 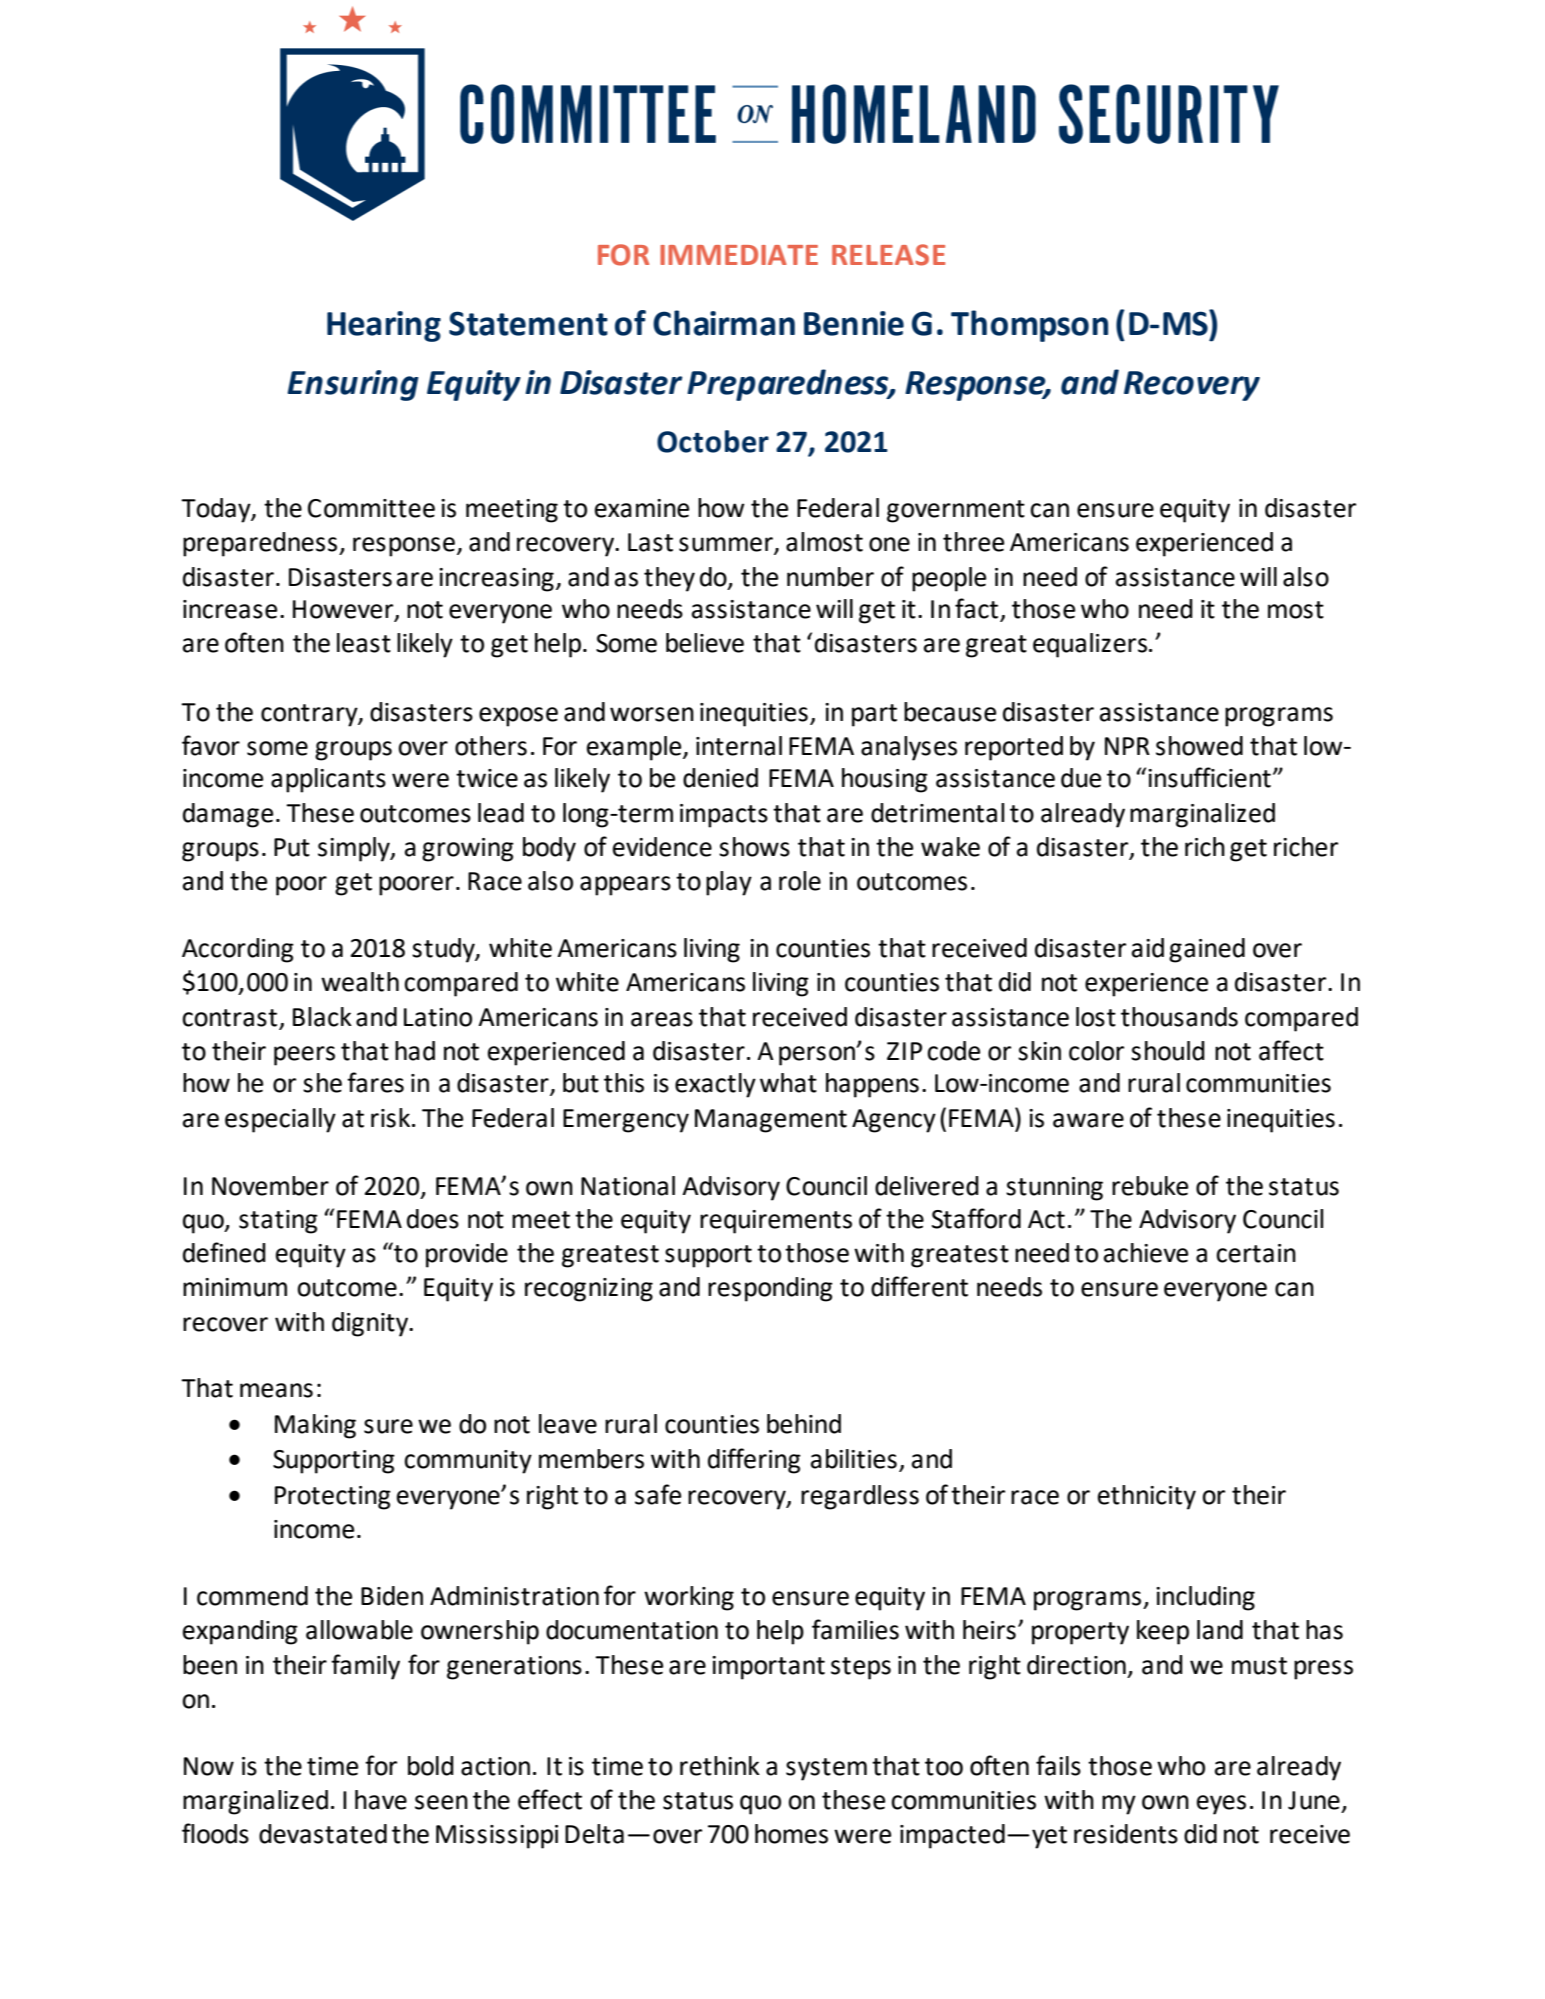 I want to click on gained, so click(x=1207, y=950).
